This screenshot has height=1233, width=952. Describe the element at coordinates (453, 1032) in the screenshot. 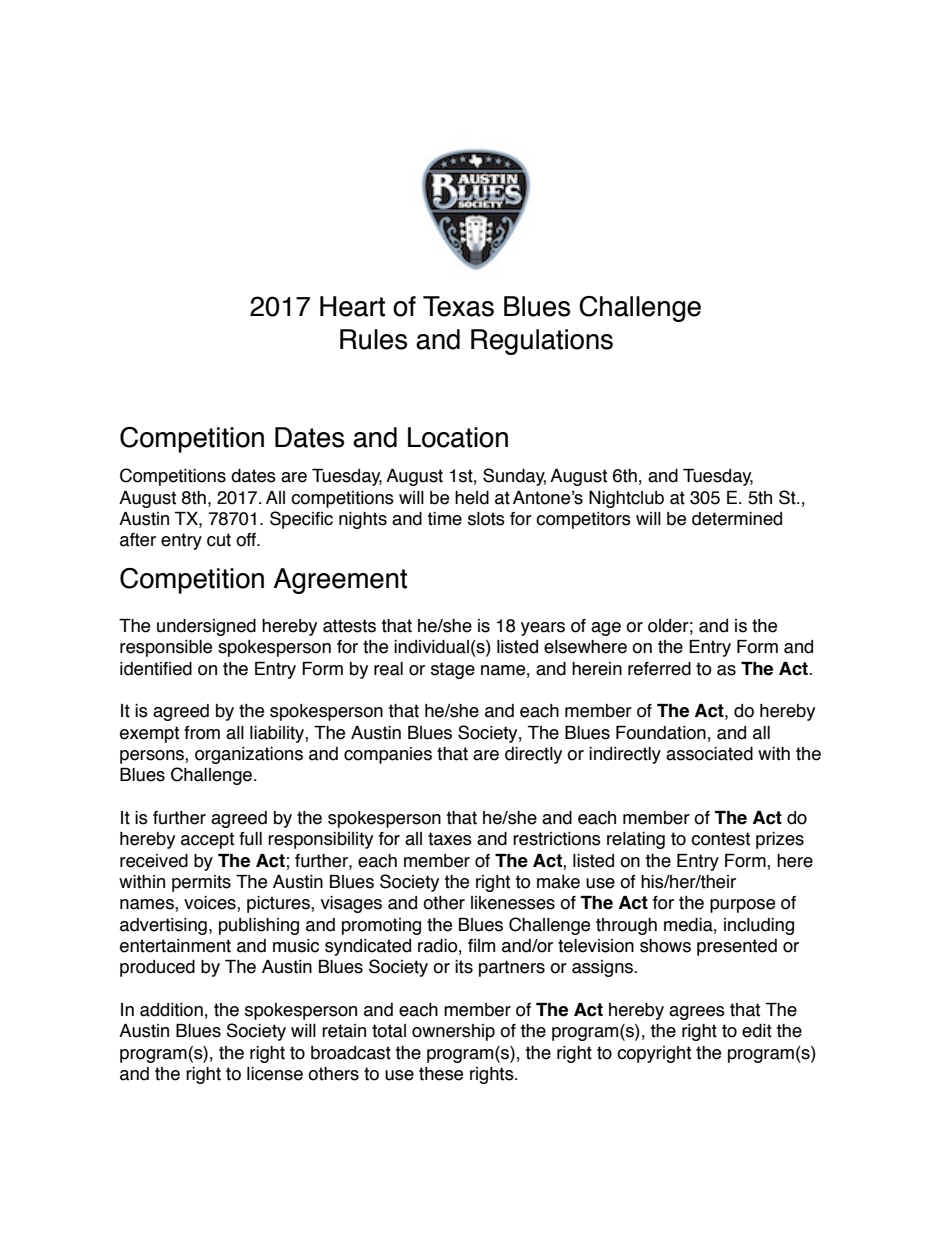

I see `ownership` at that location.
